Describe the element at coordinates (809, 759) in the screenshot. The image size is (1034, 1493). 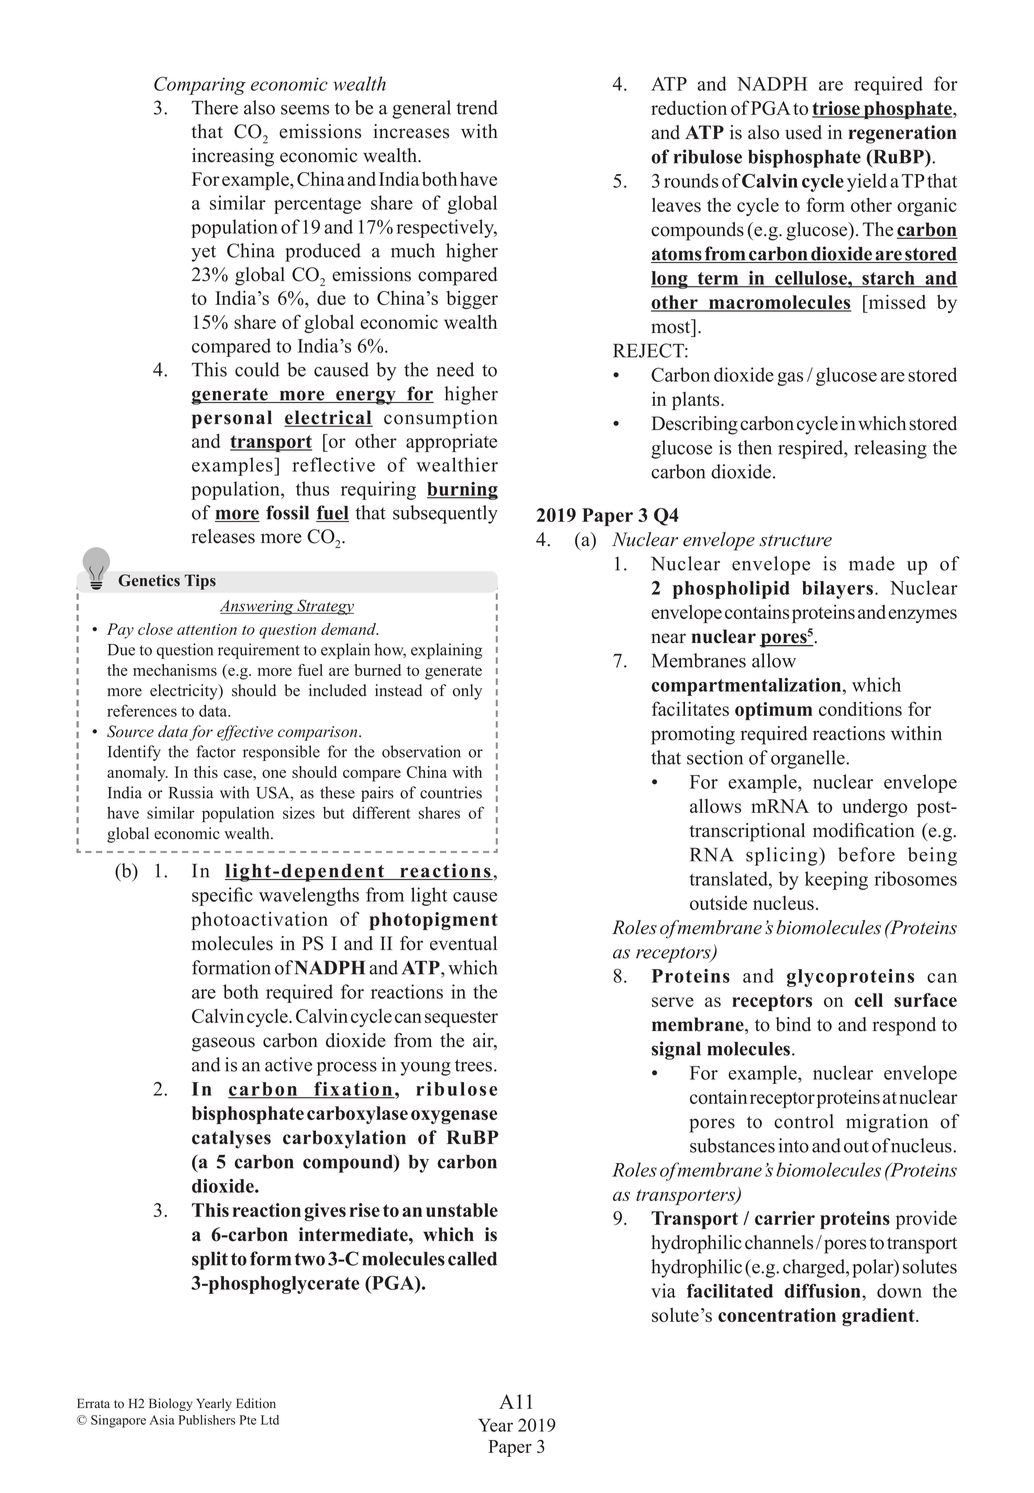
I see `organelle` at that location.
